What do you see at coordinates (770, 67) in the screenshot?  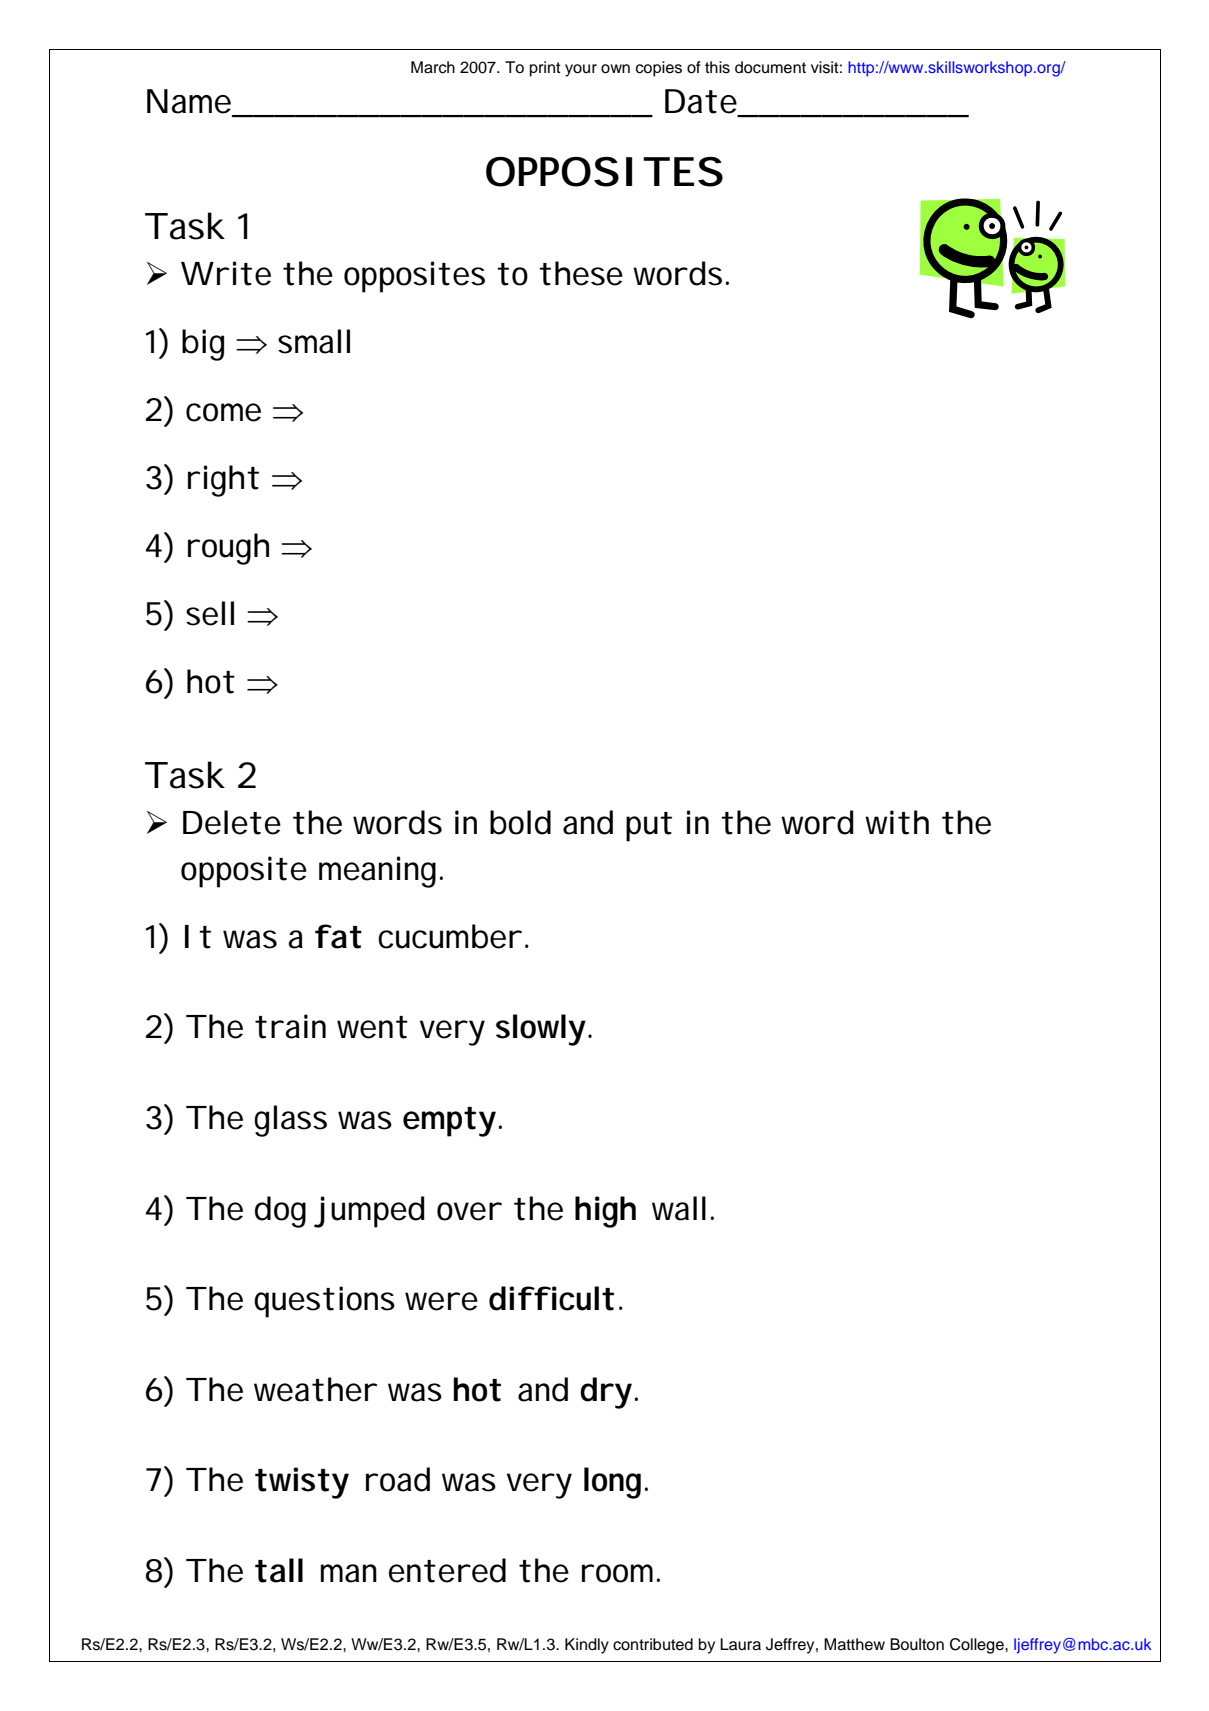 I see `document` at bounding box center [770, 67].
